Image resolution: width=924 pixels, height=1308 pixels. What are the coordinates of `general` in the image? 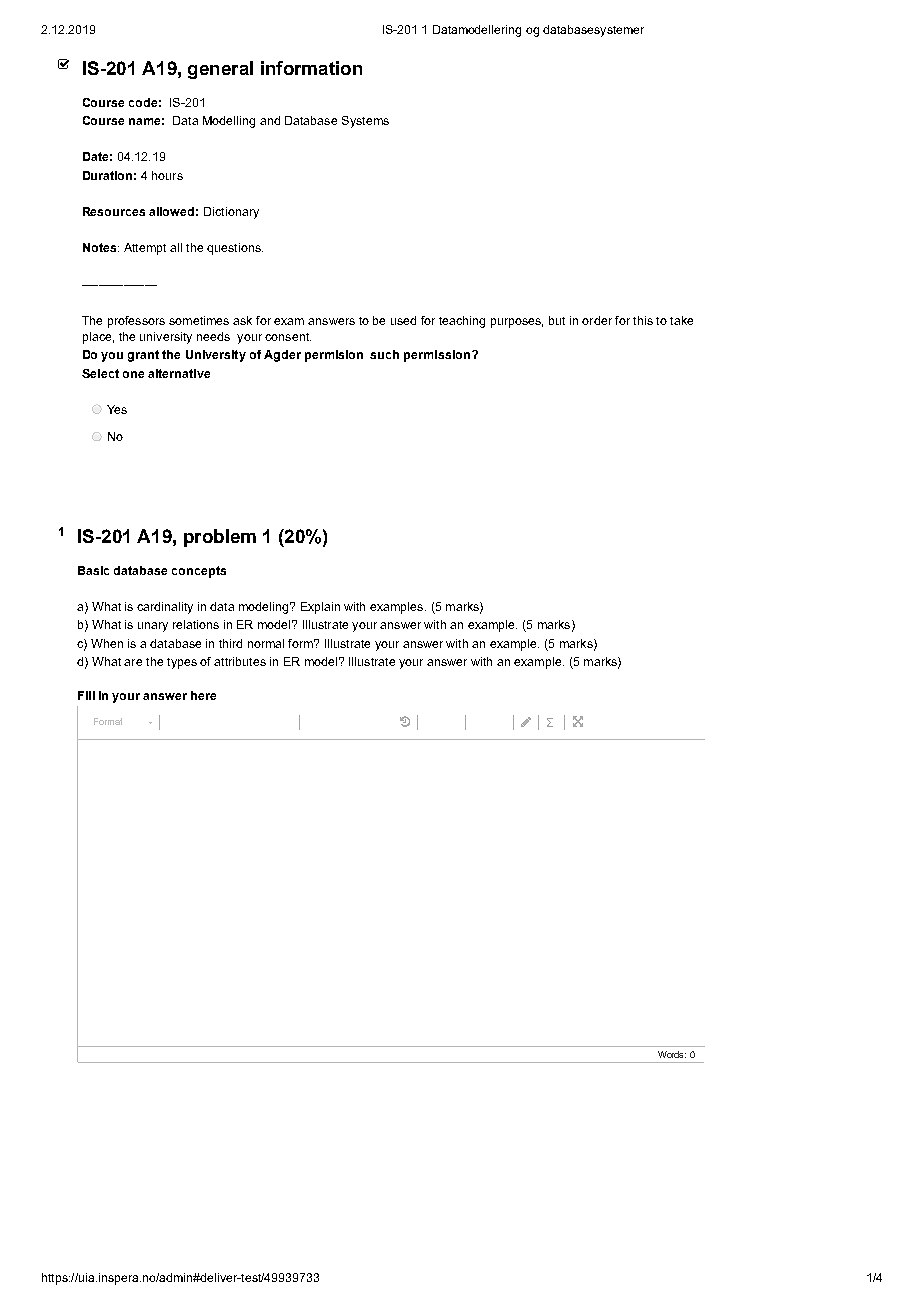 It's located at (220, 70).
